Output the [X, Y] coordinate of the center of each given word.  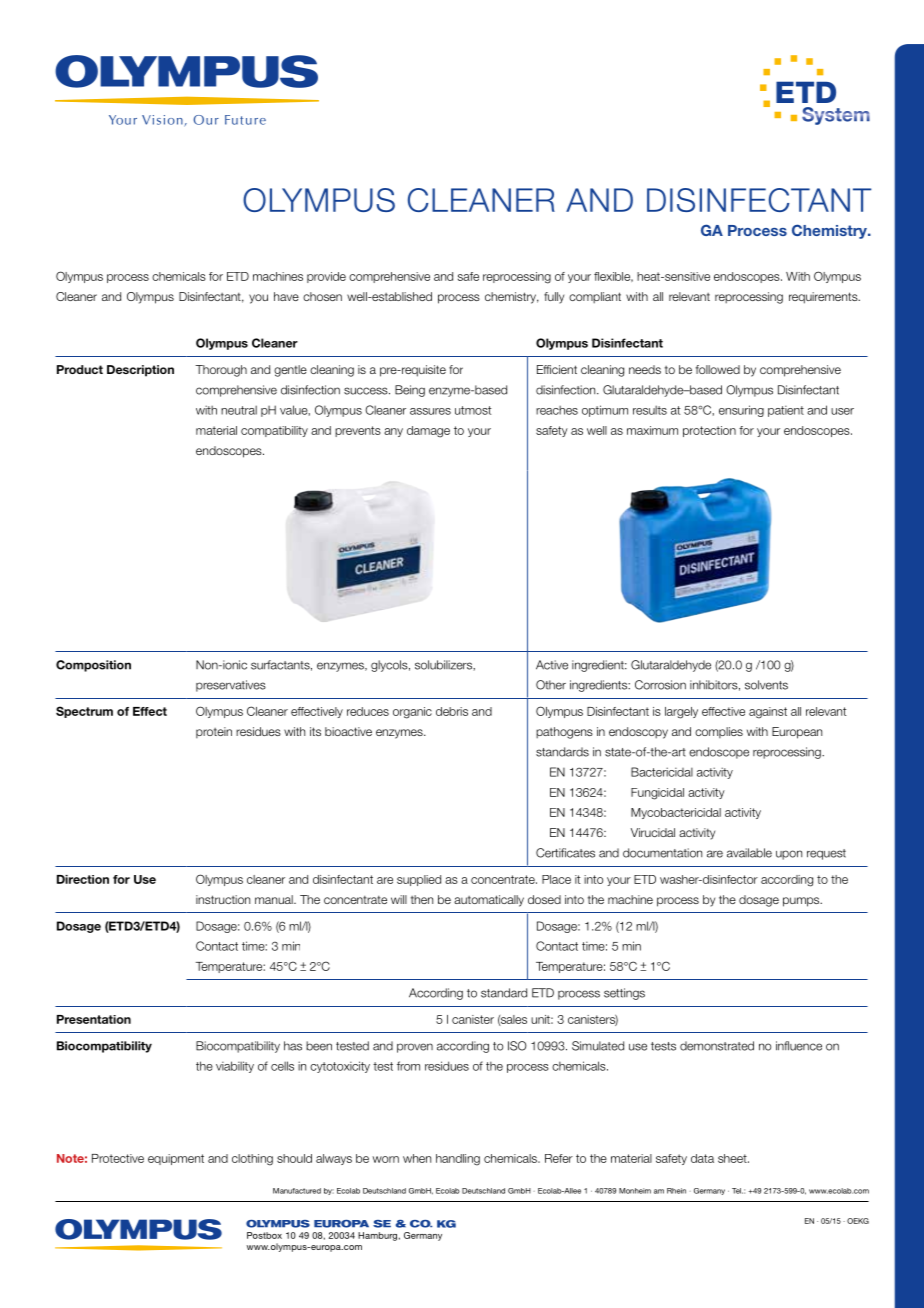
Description [140, 371]
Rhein [676, 1191]
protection [709, 431]
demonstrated [717, 1046]
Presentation [94, 1019]
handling [458, 1160]
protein [214, 732]
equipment [176, 1159]
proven [415, 1048]
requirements [824, 298]
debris [452, 711]
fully [554, 298]
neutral [239, 410]
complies [719, 732]
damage [428, 432]
